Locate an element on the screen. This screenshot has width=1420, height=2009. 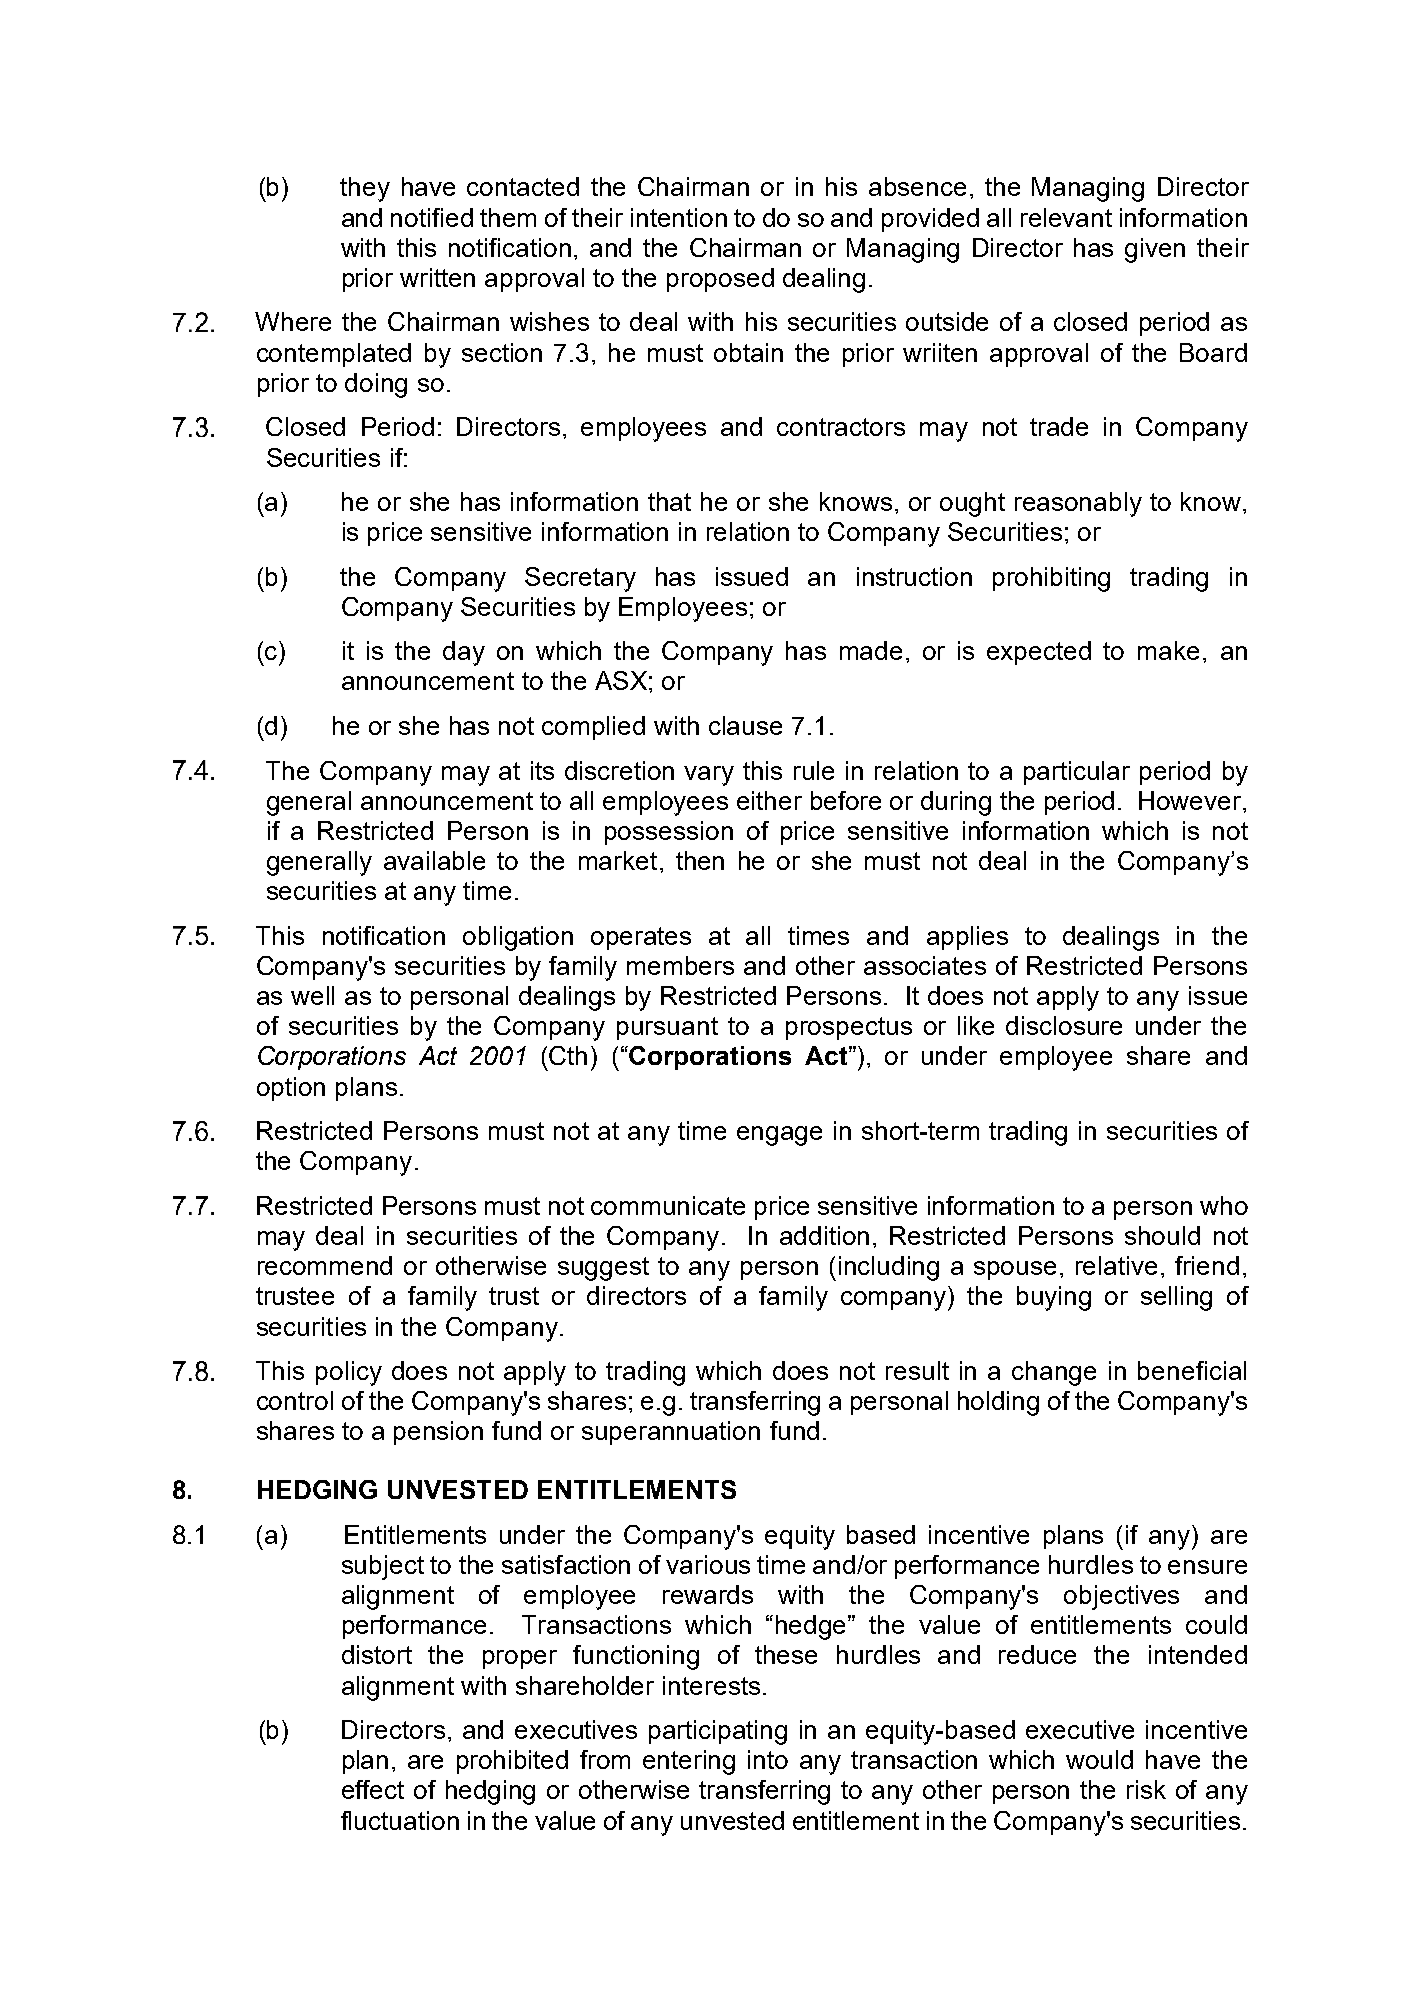
disclosure is located at coordinates (1064, 1025).
